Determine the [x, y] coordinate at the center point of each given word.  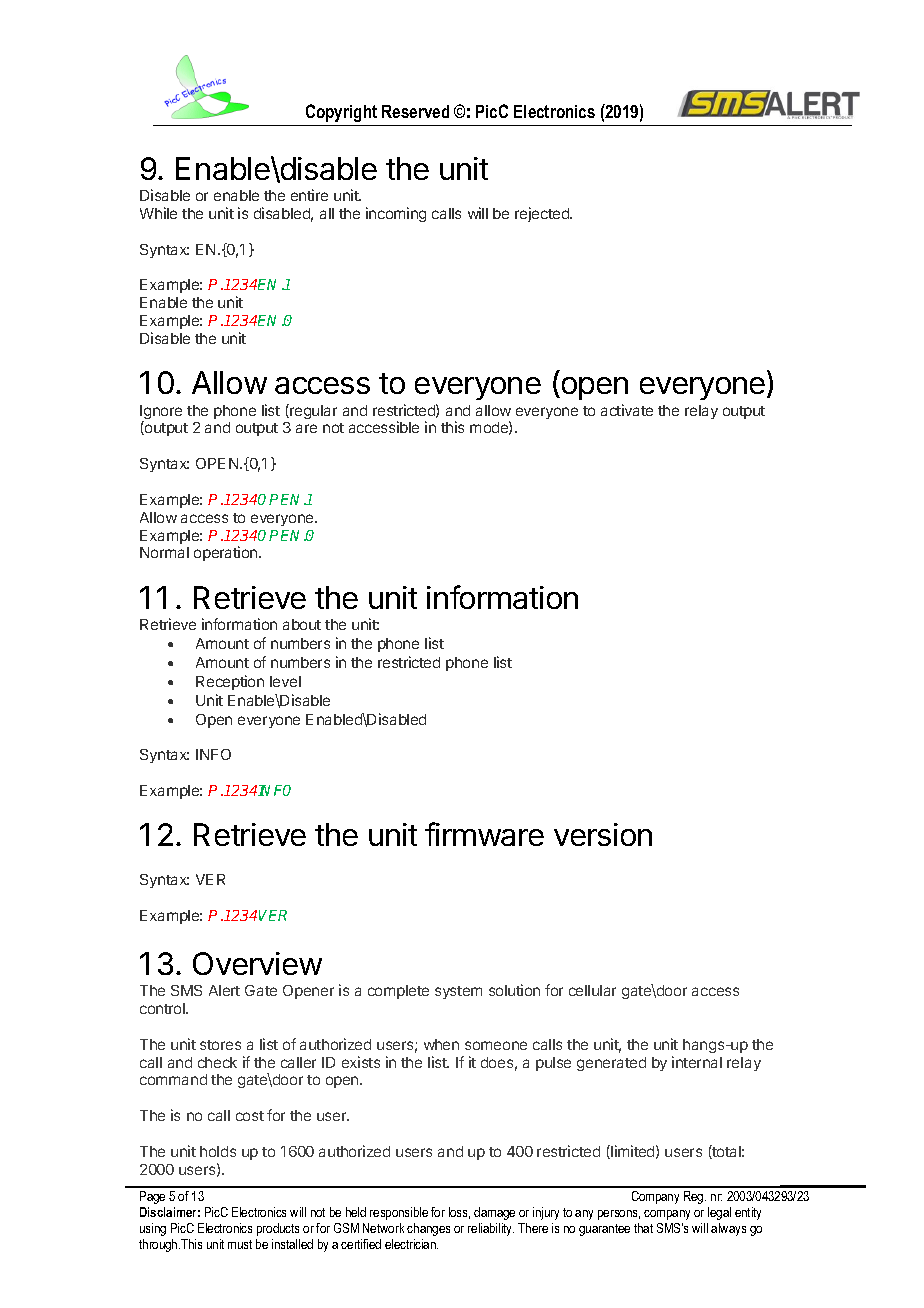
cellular [592, 990]
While [158, 213]
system [458, 992]
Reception [230, 682]
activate [627, 410]
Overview [257, 963]
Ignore [161, 413]
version [603, 834]
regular [312, 411]
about [302, 624]
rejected [543, 214]
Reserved [415, 111]
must [240, 1244]
